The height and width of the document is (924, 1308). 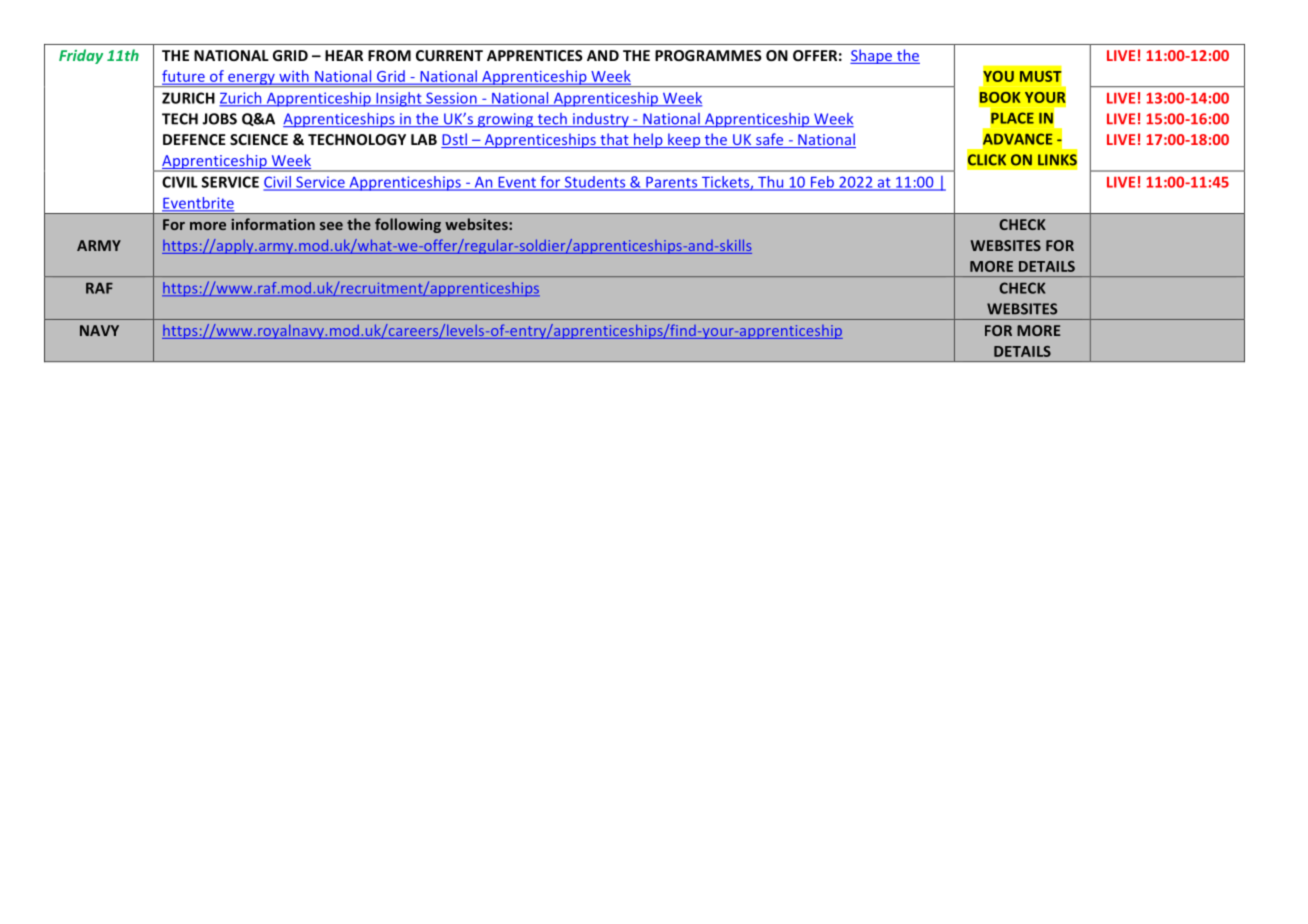 What do you see at coordinates (194, 139) in the document?
I see `DEFENCE` at bounding box center [194, 139].
